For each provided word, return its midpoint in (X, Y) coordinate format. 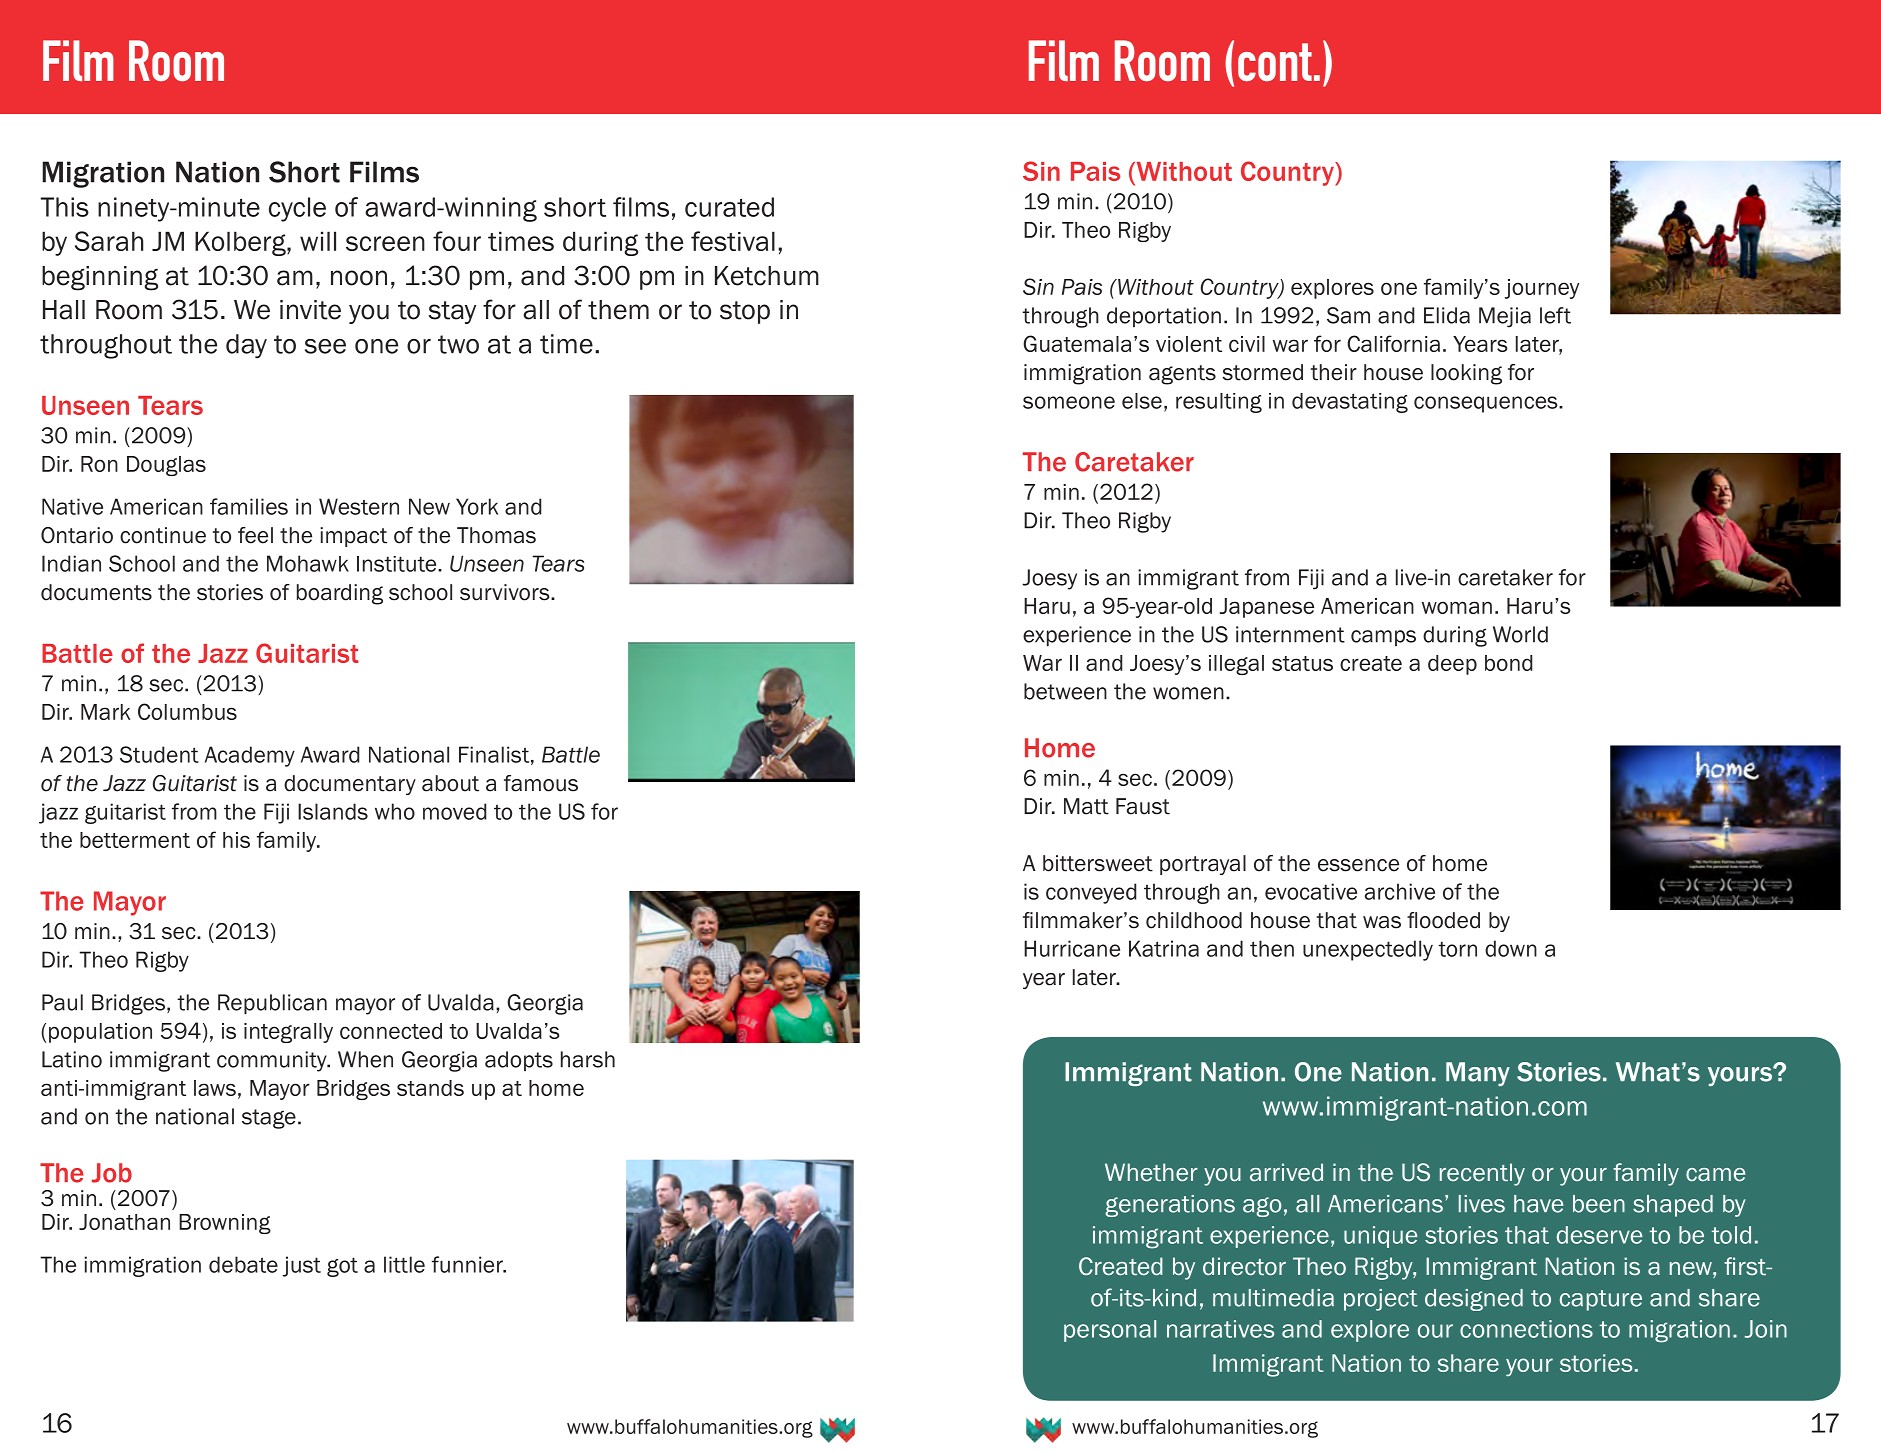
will (318, 241)
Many (1478, 1074)
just (302, 1266)
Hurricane (1072, 948)
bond (1509, 663)
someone (1069, 402)
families (249, 506)
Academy (250, 756)
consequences (1487, 404)
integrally (288, 1033)
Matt (1086, 806)
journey (1542, 289)
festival (733, 241)
